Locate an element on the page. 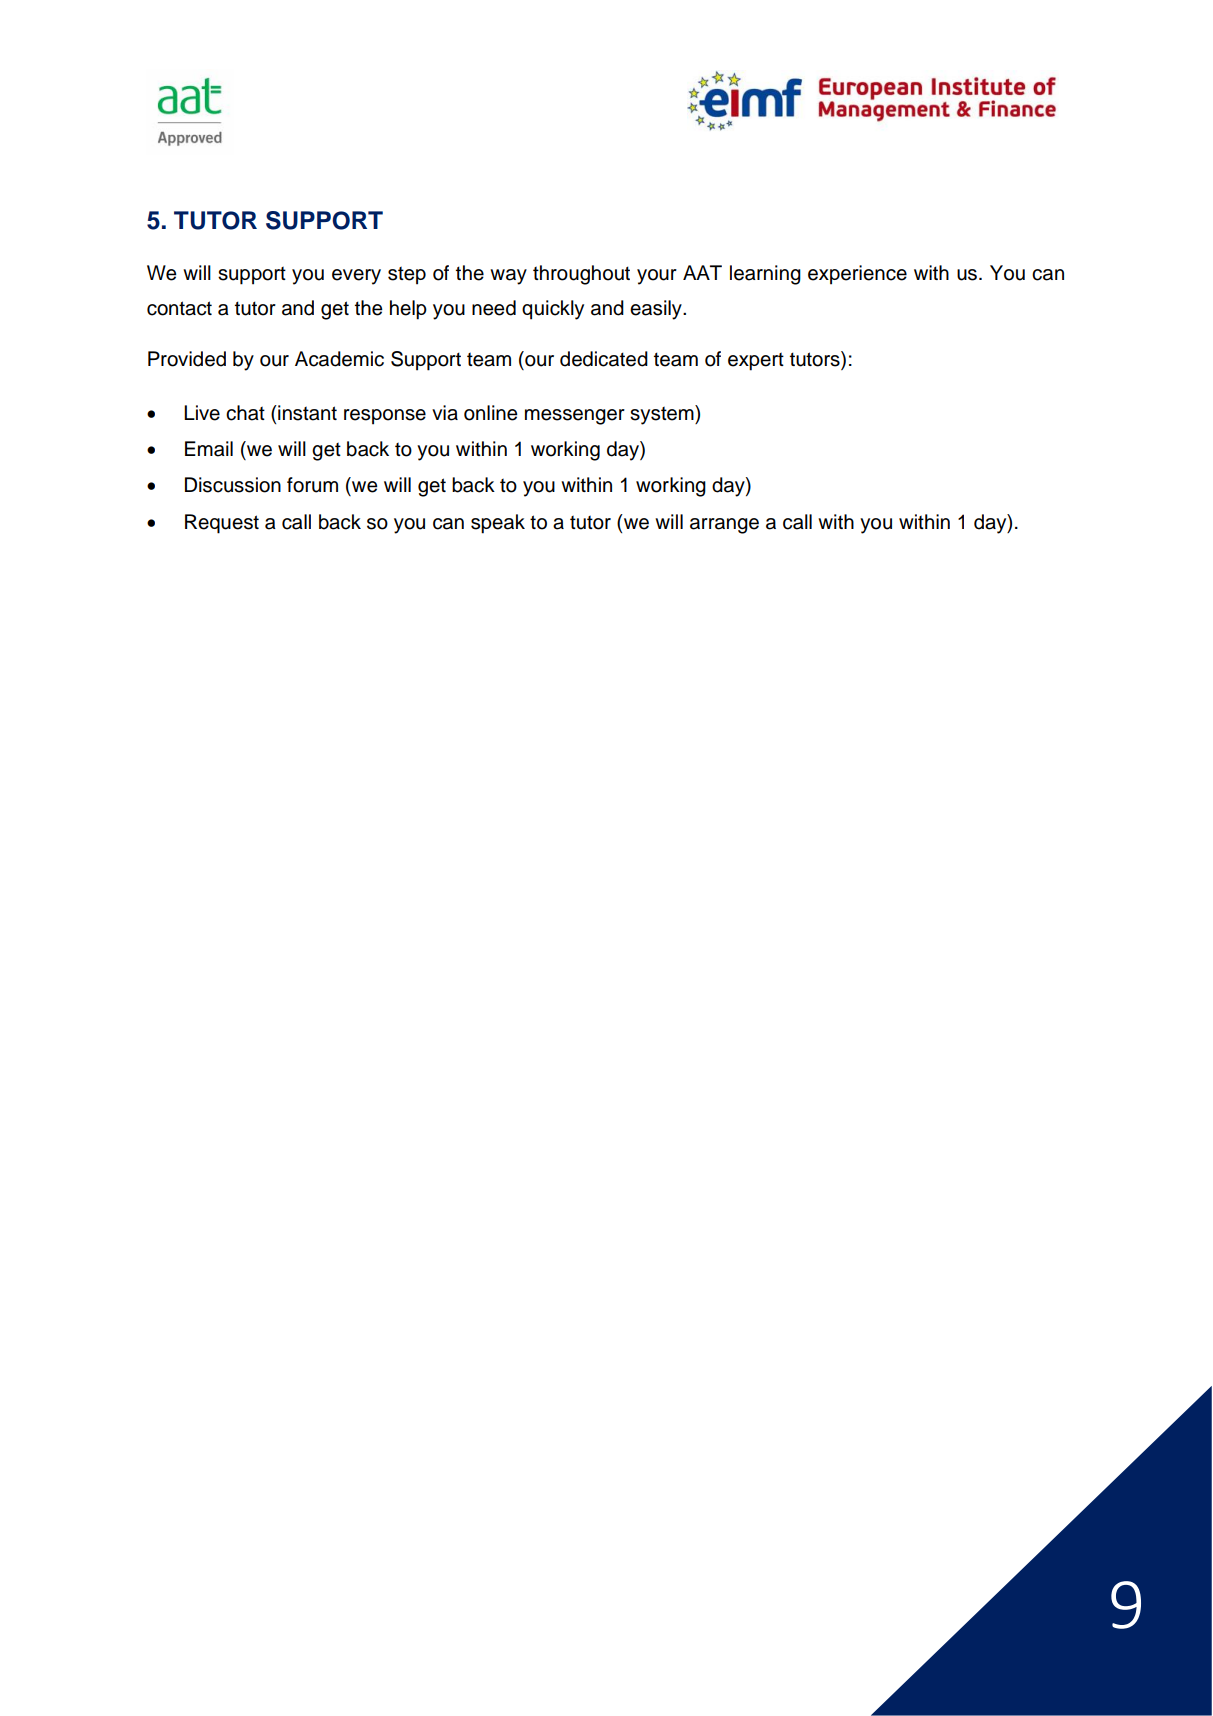 The width and height of the document is (1213, 1716). learning is located at coordinates (765, 275).
